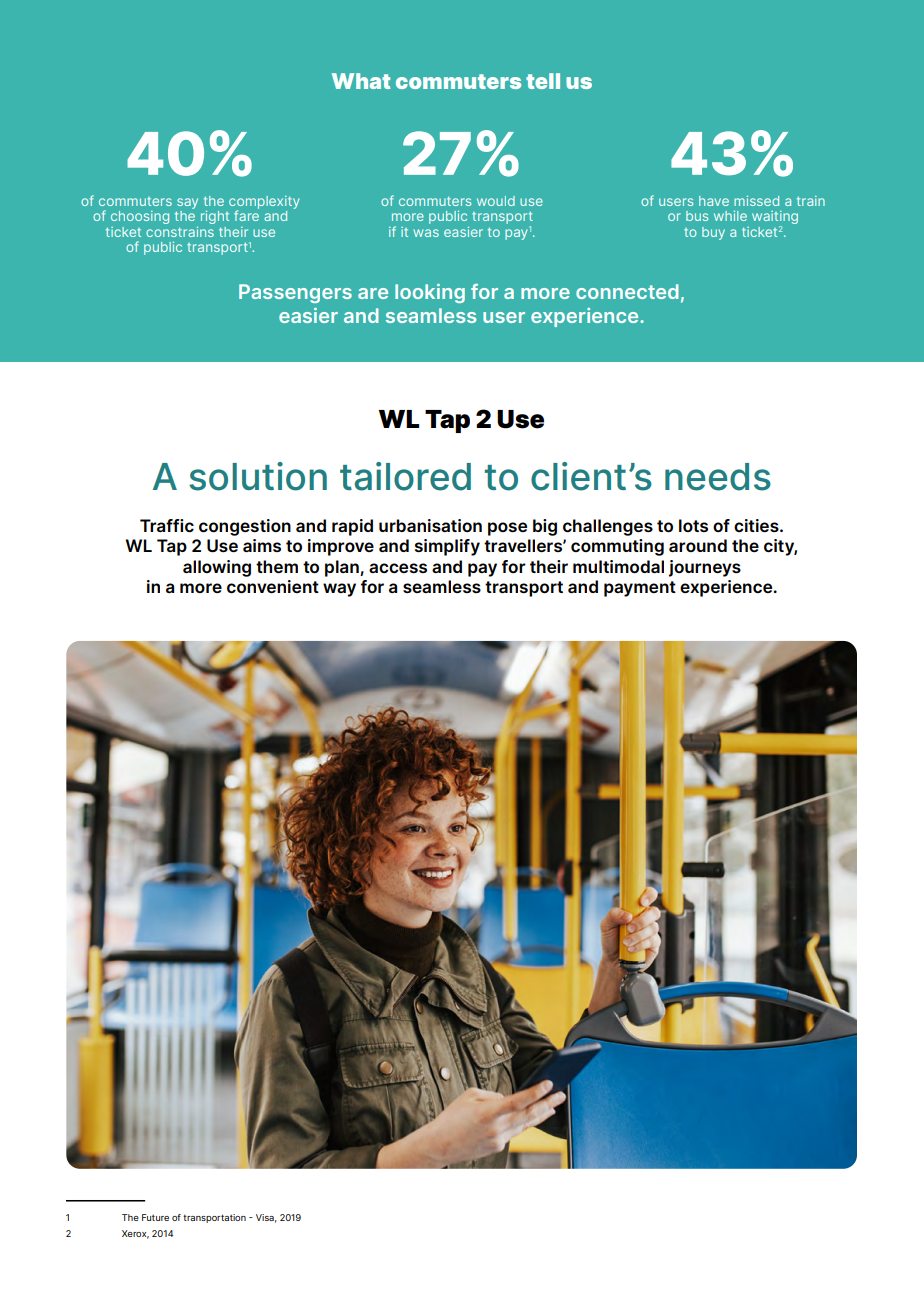 The height and width of the document is (1308, 924). What do you see at coordinates (714, 201) in the document?
I see `have` at bounding box center [714, 201].
